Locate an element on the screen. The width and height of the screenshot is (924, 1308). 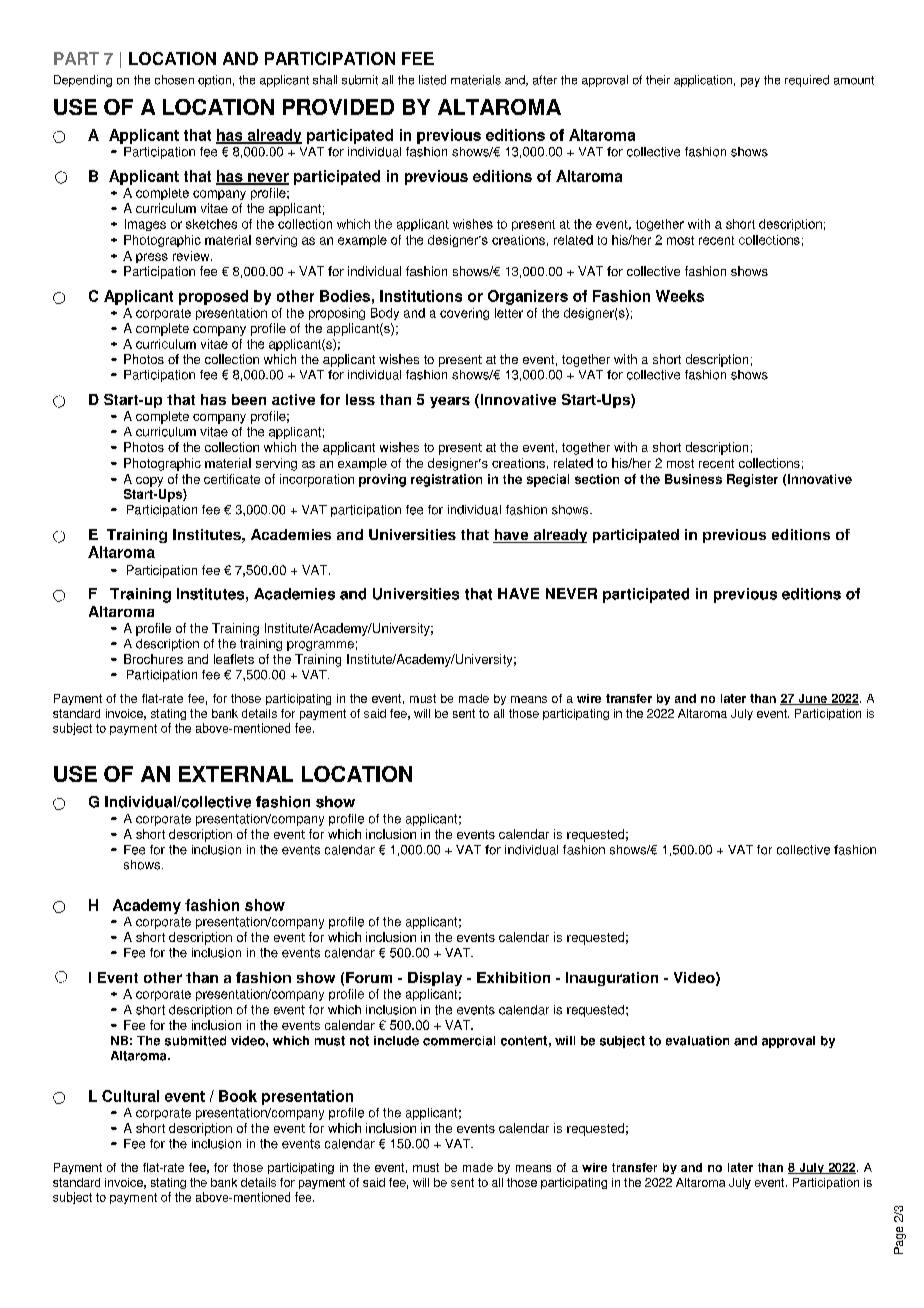
required is located at coordinates (807, 81).
